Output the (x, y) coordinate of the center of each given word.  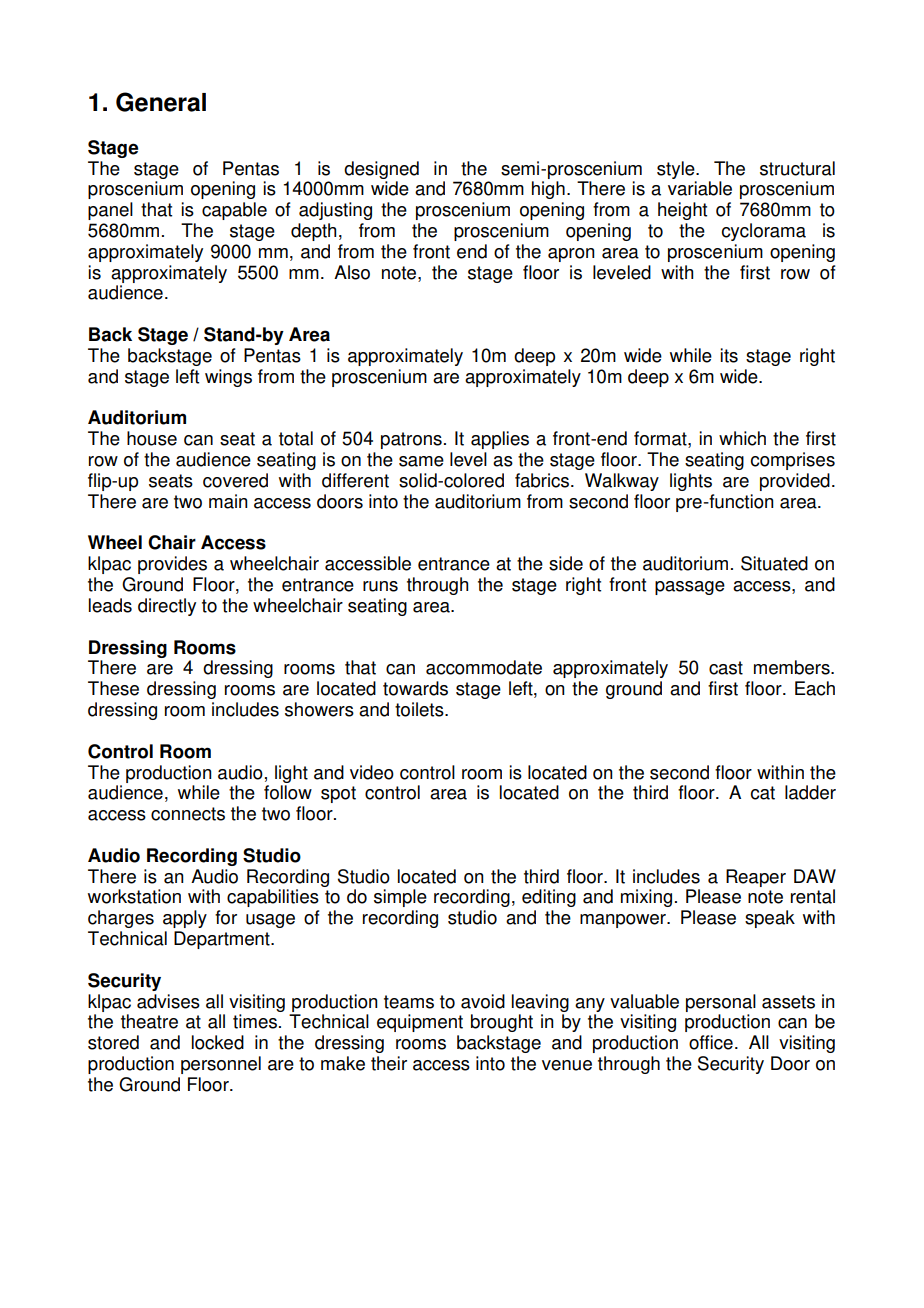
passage (690, 588)
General (161, 102)
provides (172, 565)
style (677, 170)
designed (381, 170)
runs (380, 586)
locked (218, 1042)
